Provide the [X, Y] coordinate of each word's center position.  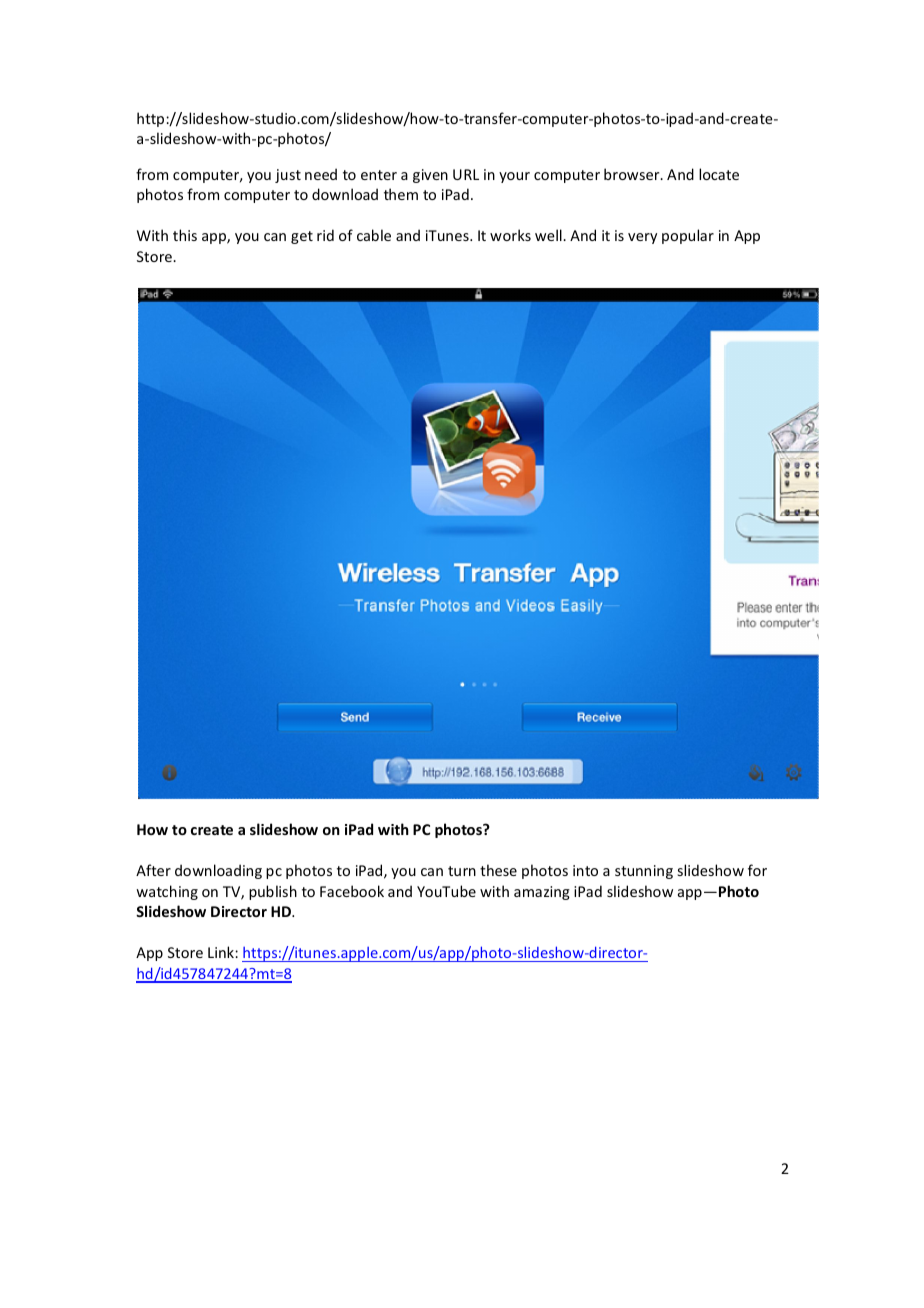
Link [222, 952]
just [288, 176]
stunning [644, 872]
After [153, 870]
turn [462, 871]
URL [466, 174]
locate [719, 174]
